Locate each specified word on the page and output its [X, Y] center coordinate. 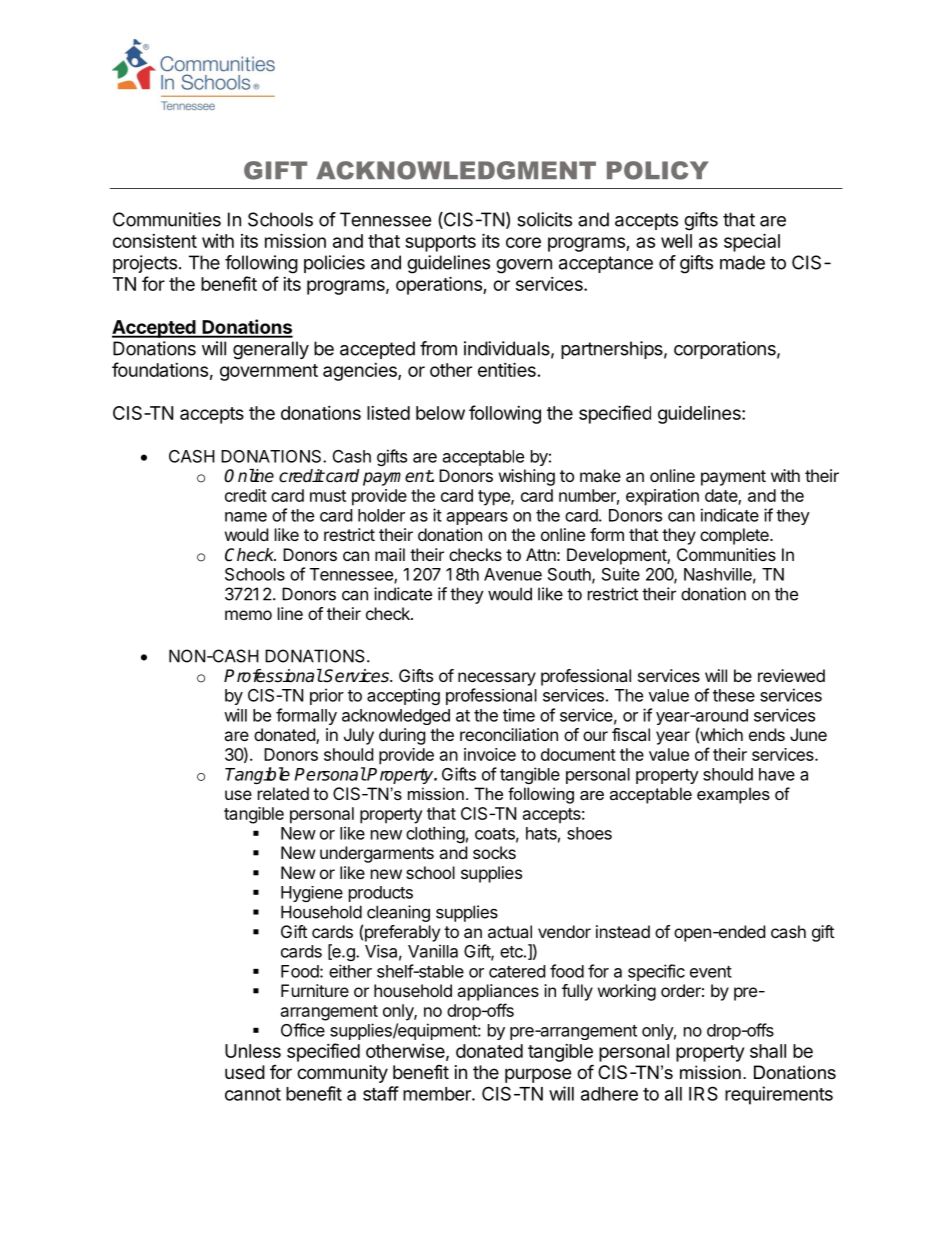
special [752, 242]
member [438, 1094]
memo [248, 615]
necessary [497, 679]
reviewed [791, 675]
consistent [155, 241]
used [245, 1072]
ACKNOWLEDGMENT [456, 170]
